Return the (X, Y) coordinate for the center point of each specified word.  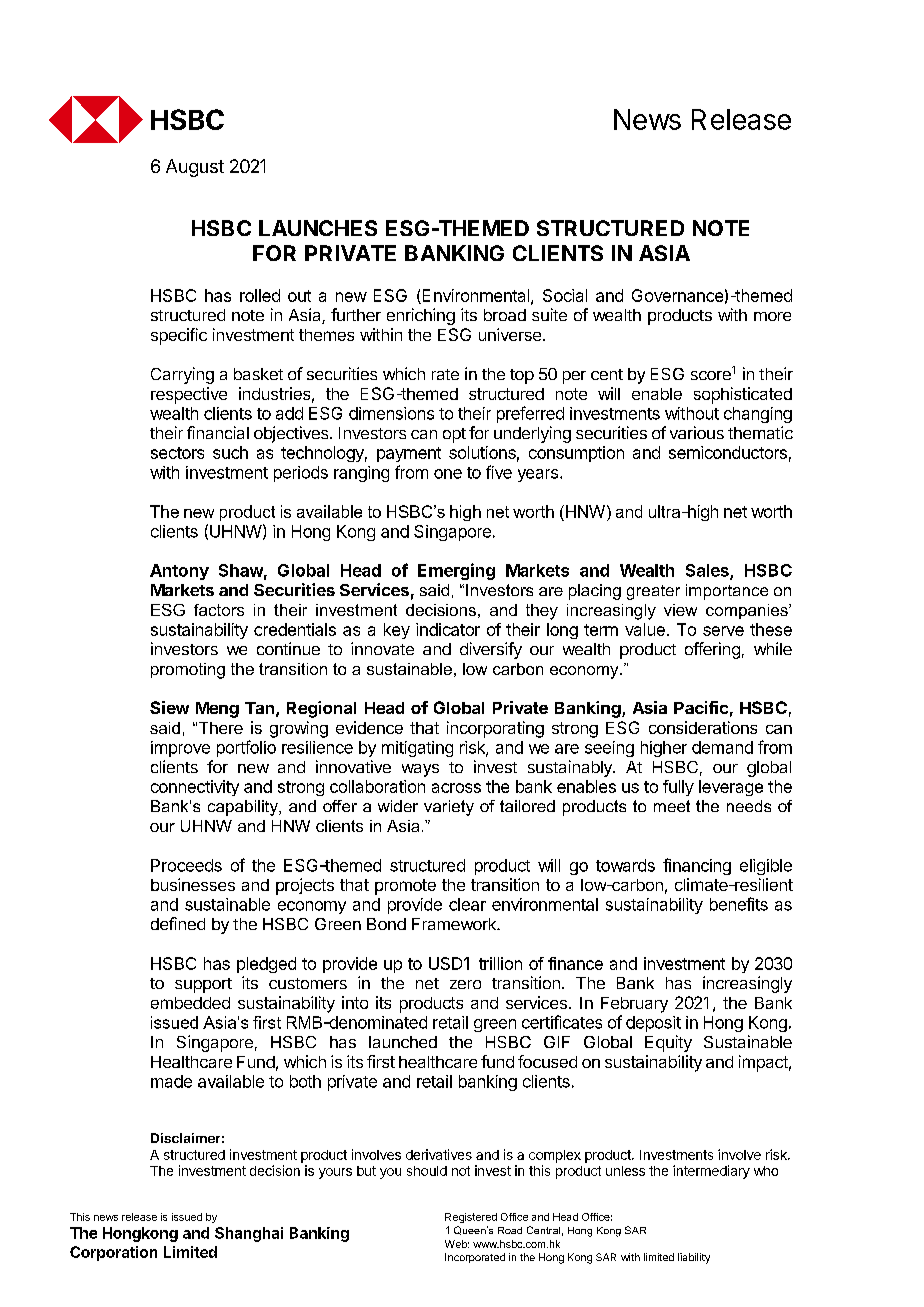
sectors (177, 453)
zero (465, 984)
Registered (471, 1218)
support (203, 985)
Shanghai (249, 1234)
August (195, 168)
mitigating (417, 749)
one (448, 474)
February (634, 1005)
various (697, 432)
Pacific (701, 707)
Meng (217, 710)
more (772, 316)
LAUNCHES (318, 228)
